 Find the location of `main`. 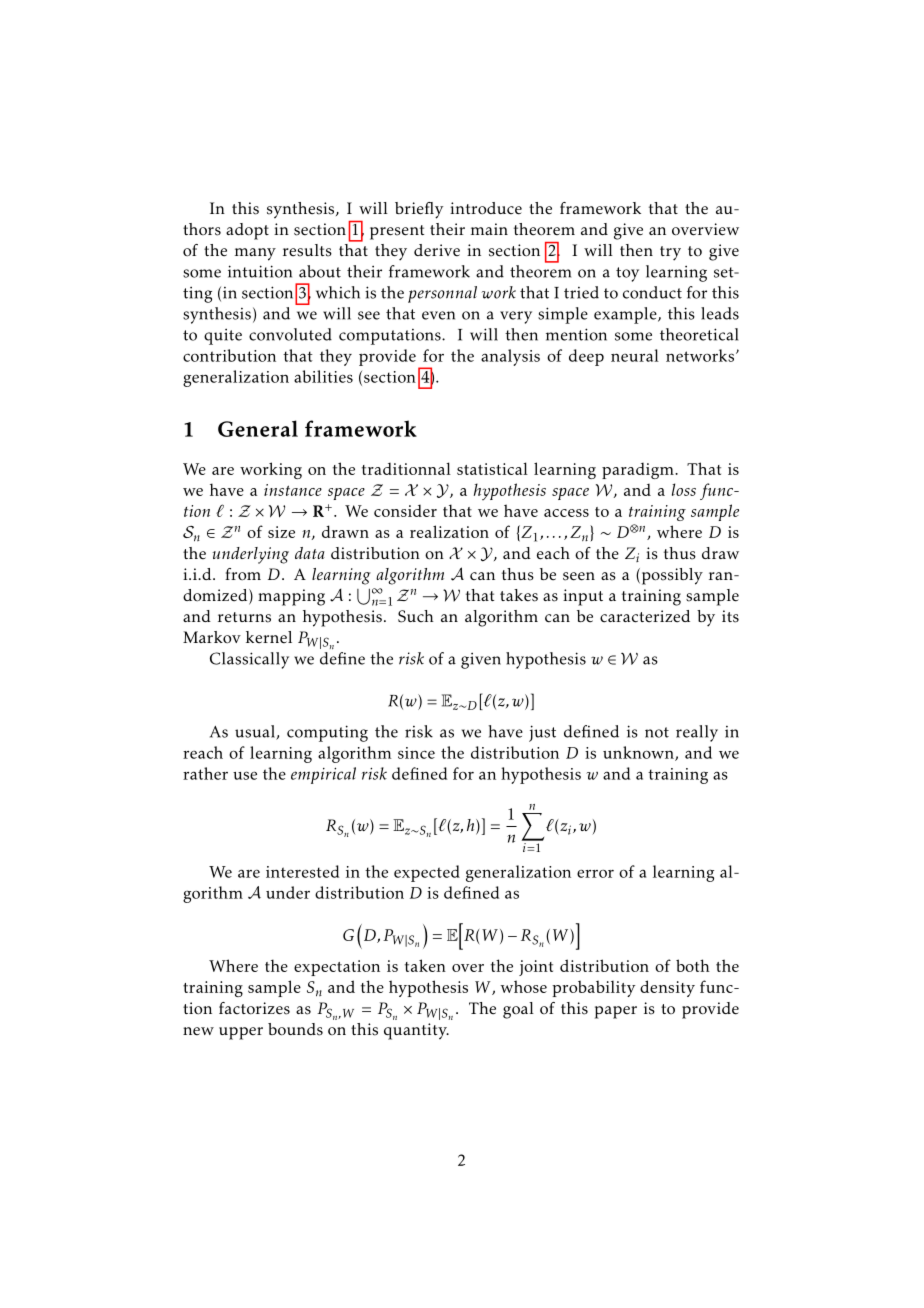

main is located at coordinates (489, 229).
